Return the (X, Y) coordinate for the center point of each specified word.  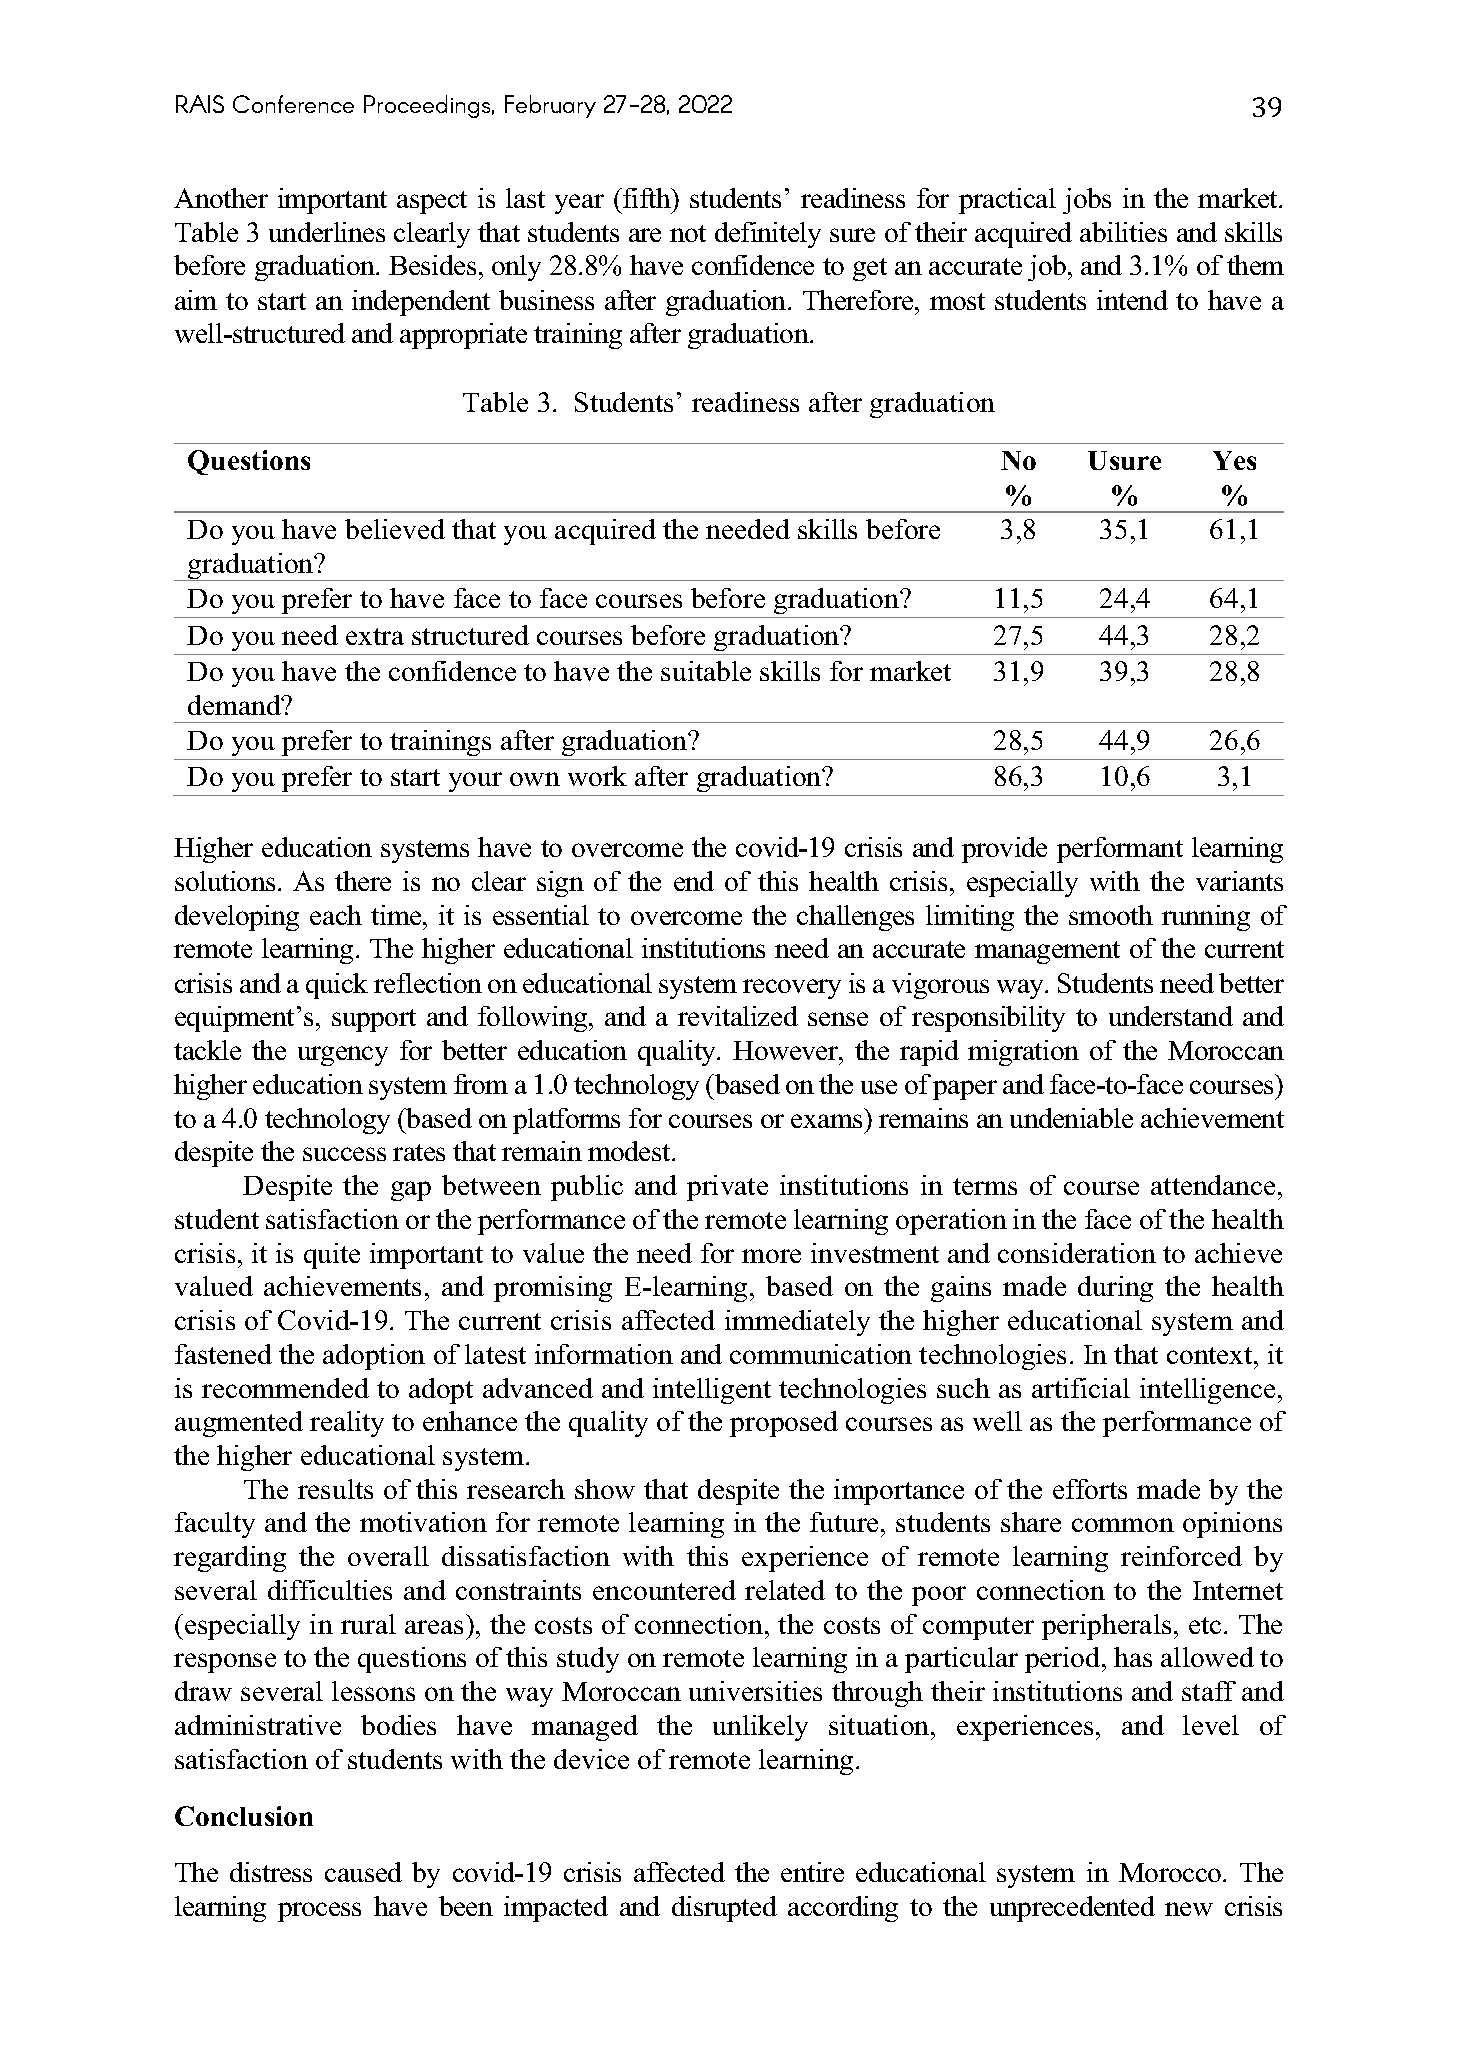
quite (332, 1256)
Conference (293, 104)
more (771, 1256)
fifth (647, 198)
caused (363, 1872)
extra (375, 636)
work (597, 776)
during (1115, 1289)
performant (1120, 850)
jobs (1087, 201)
